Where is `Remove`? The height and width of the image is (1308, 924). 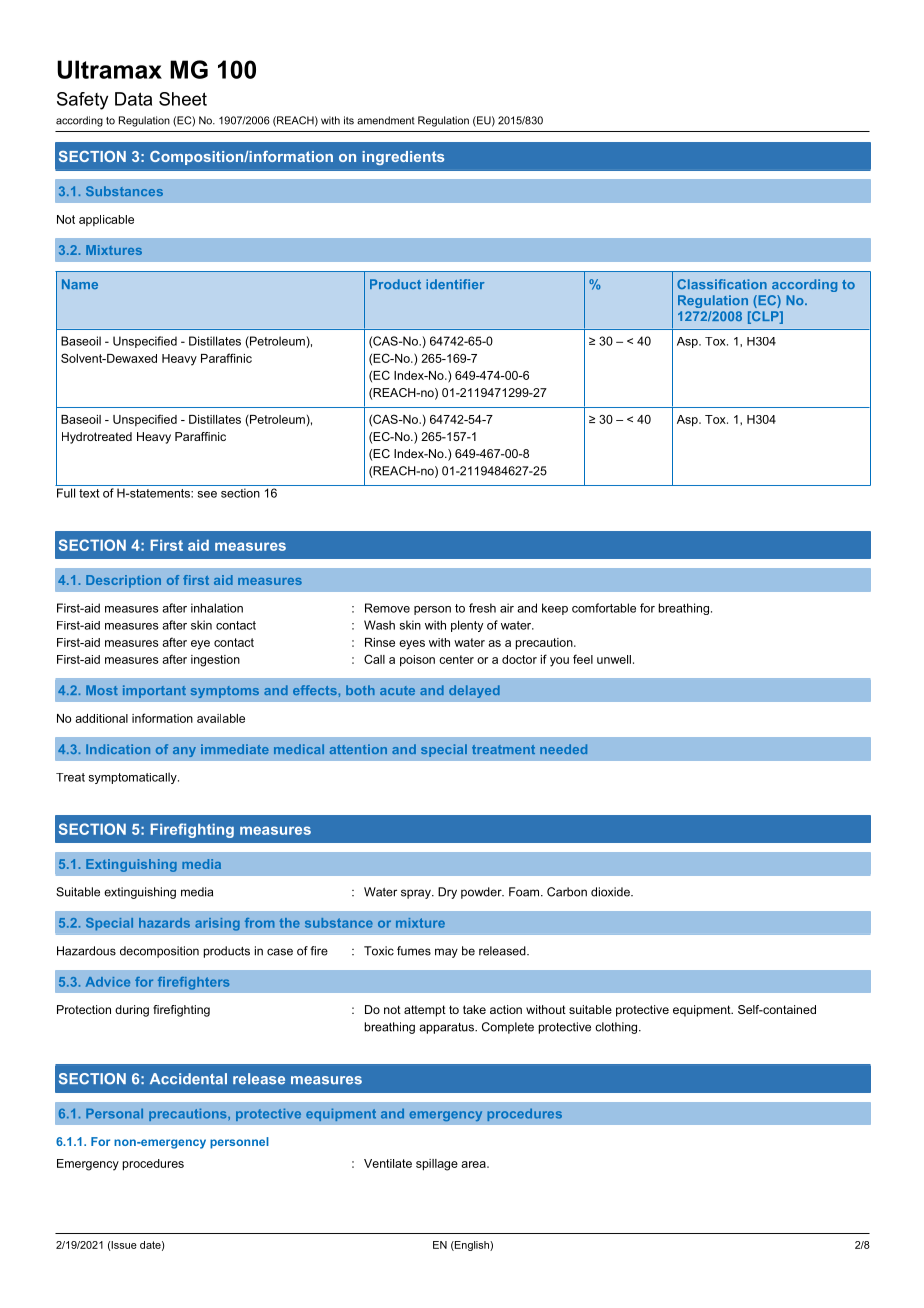 Remove is located at coordinates (387, 608).
